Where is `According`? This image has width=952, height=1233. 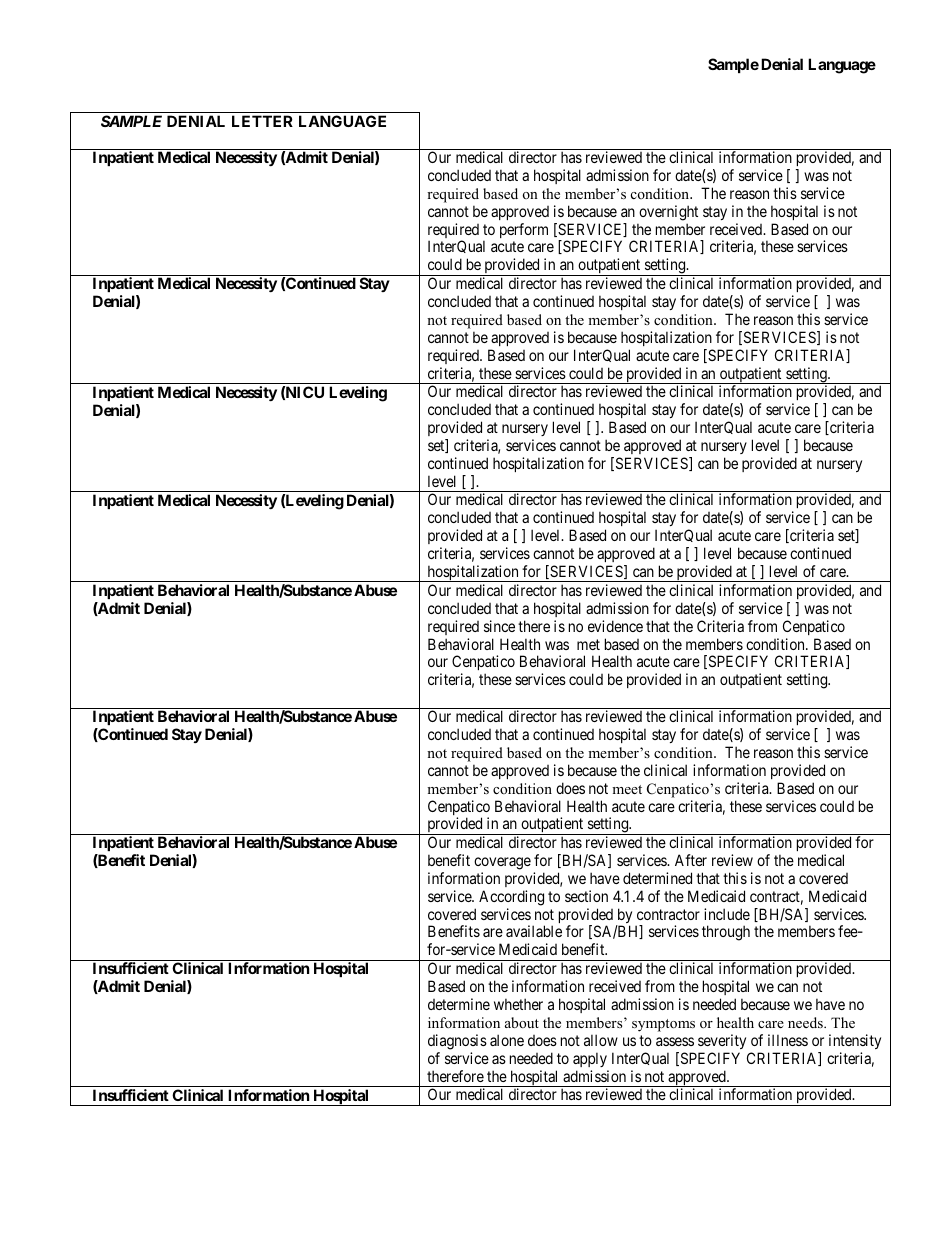
According is located at coordinates (511, 898).
